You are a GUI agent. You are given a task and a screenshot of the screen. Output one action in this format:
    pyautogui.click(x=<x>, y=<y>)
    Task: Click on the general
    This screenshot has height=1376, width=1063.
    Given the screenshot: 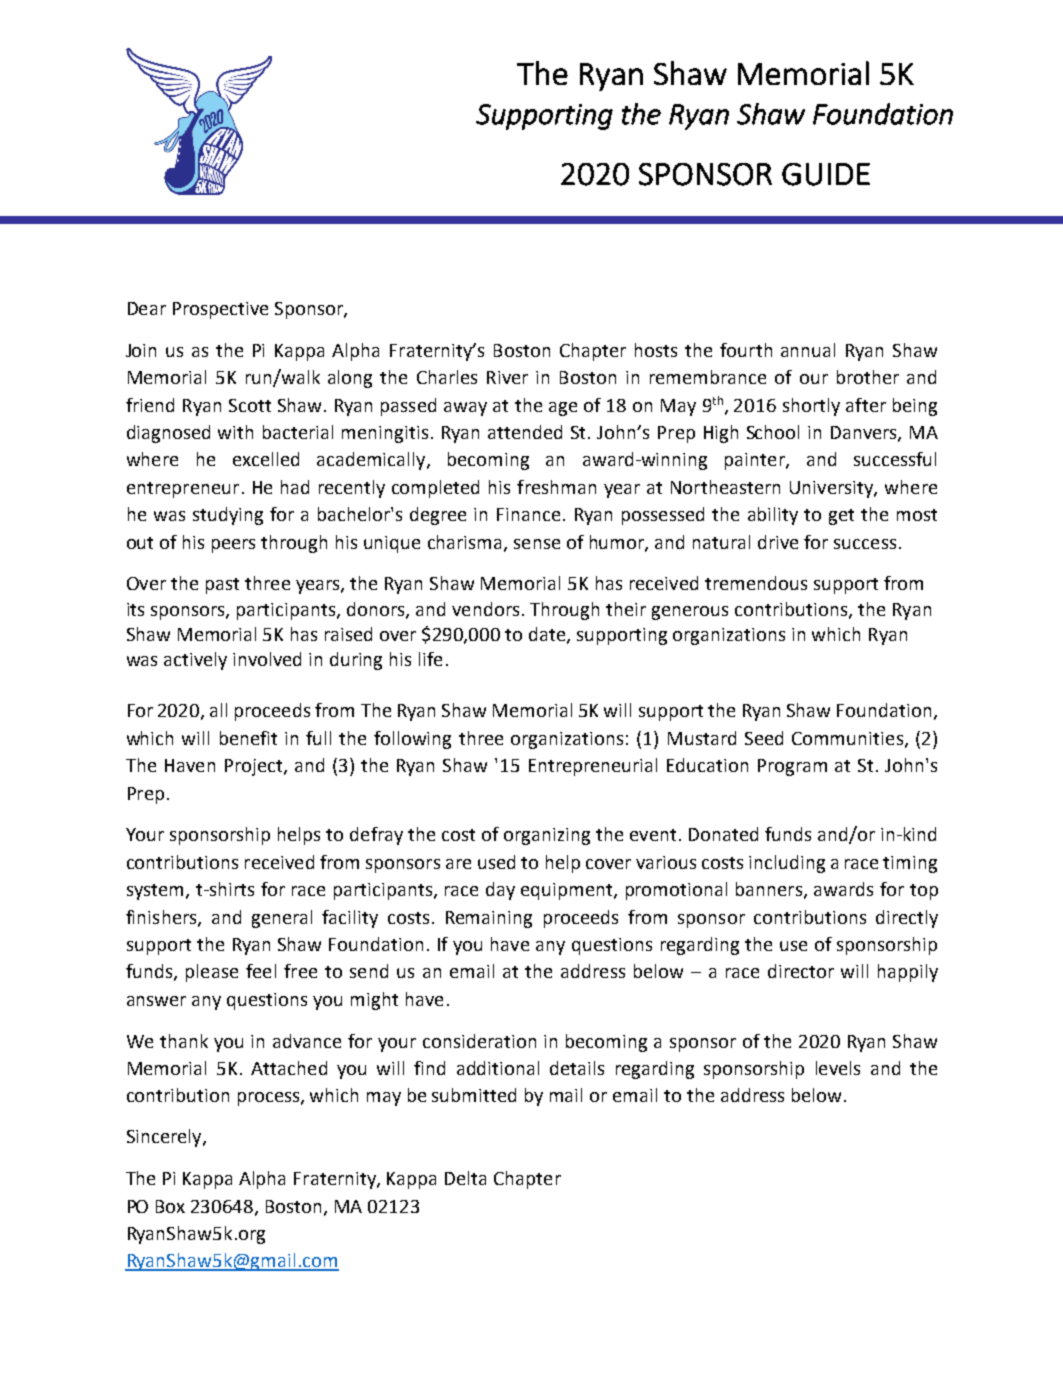 What is the action you would take?
    pyautogui.click(x=282, y=919)
